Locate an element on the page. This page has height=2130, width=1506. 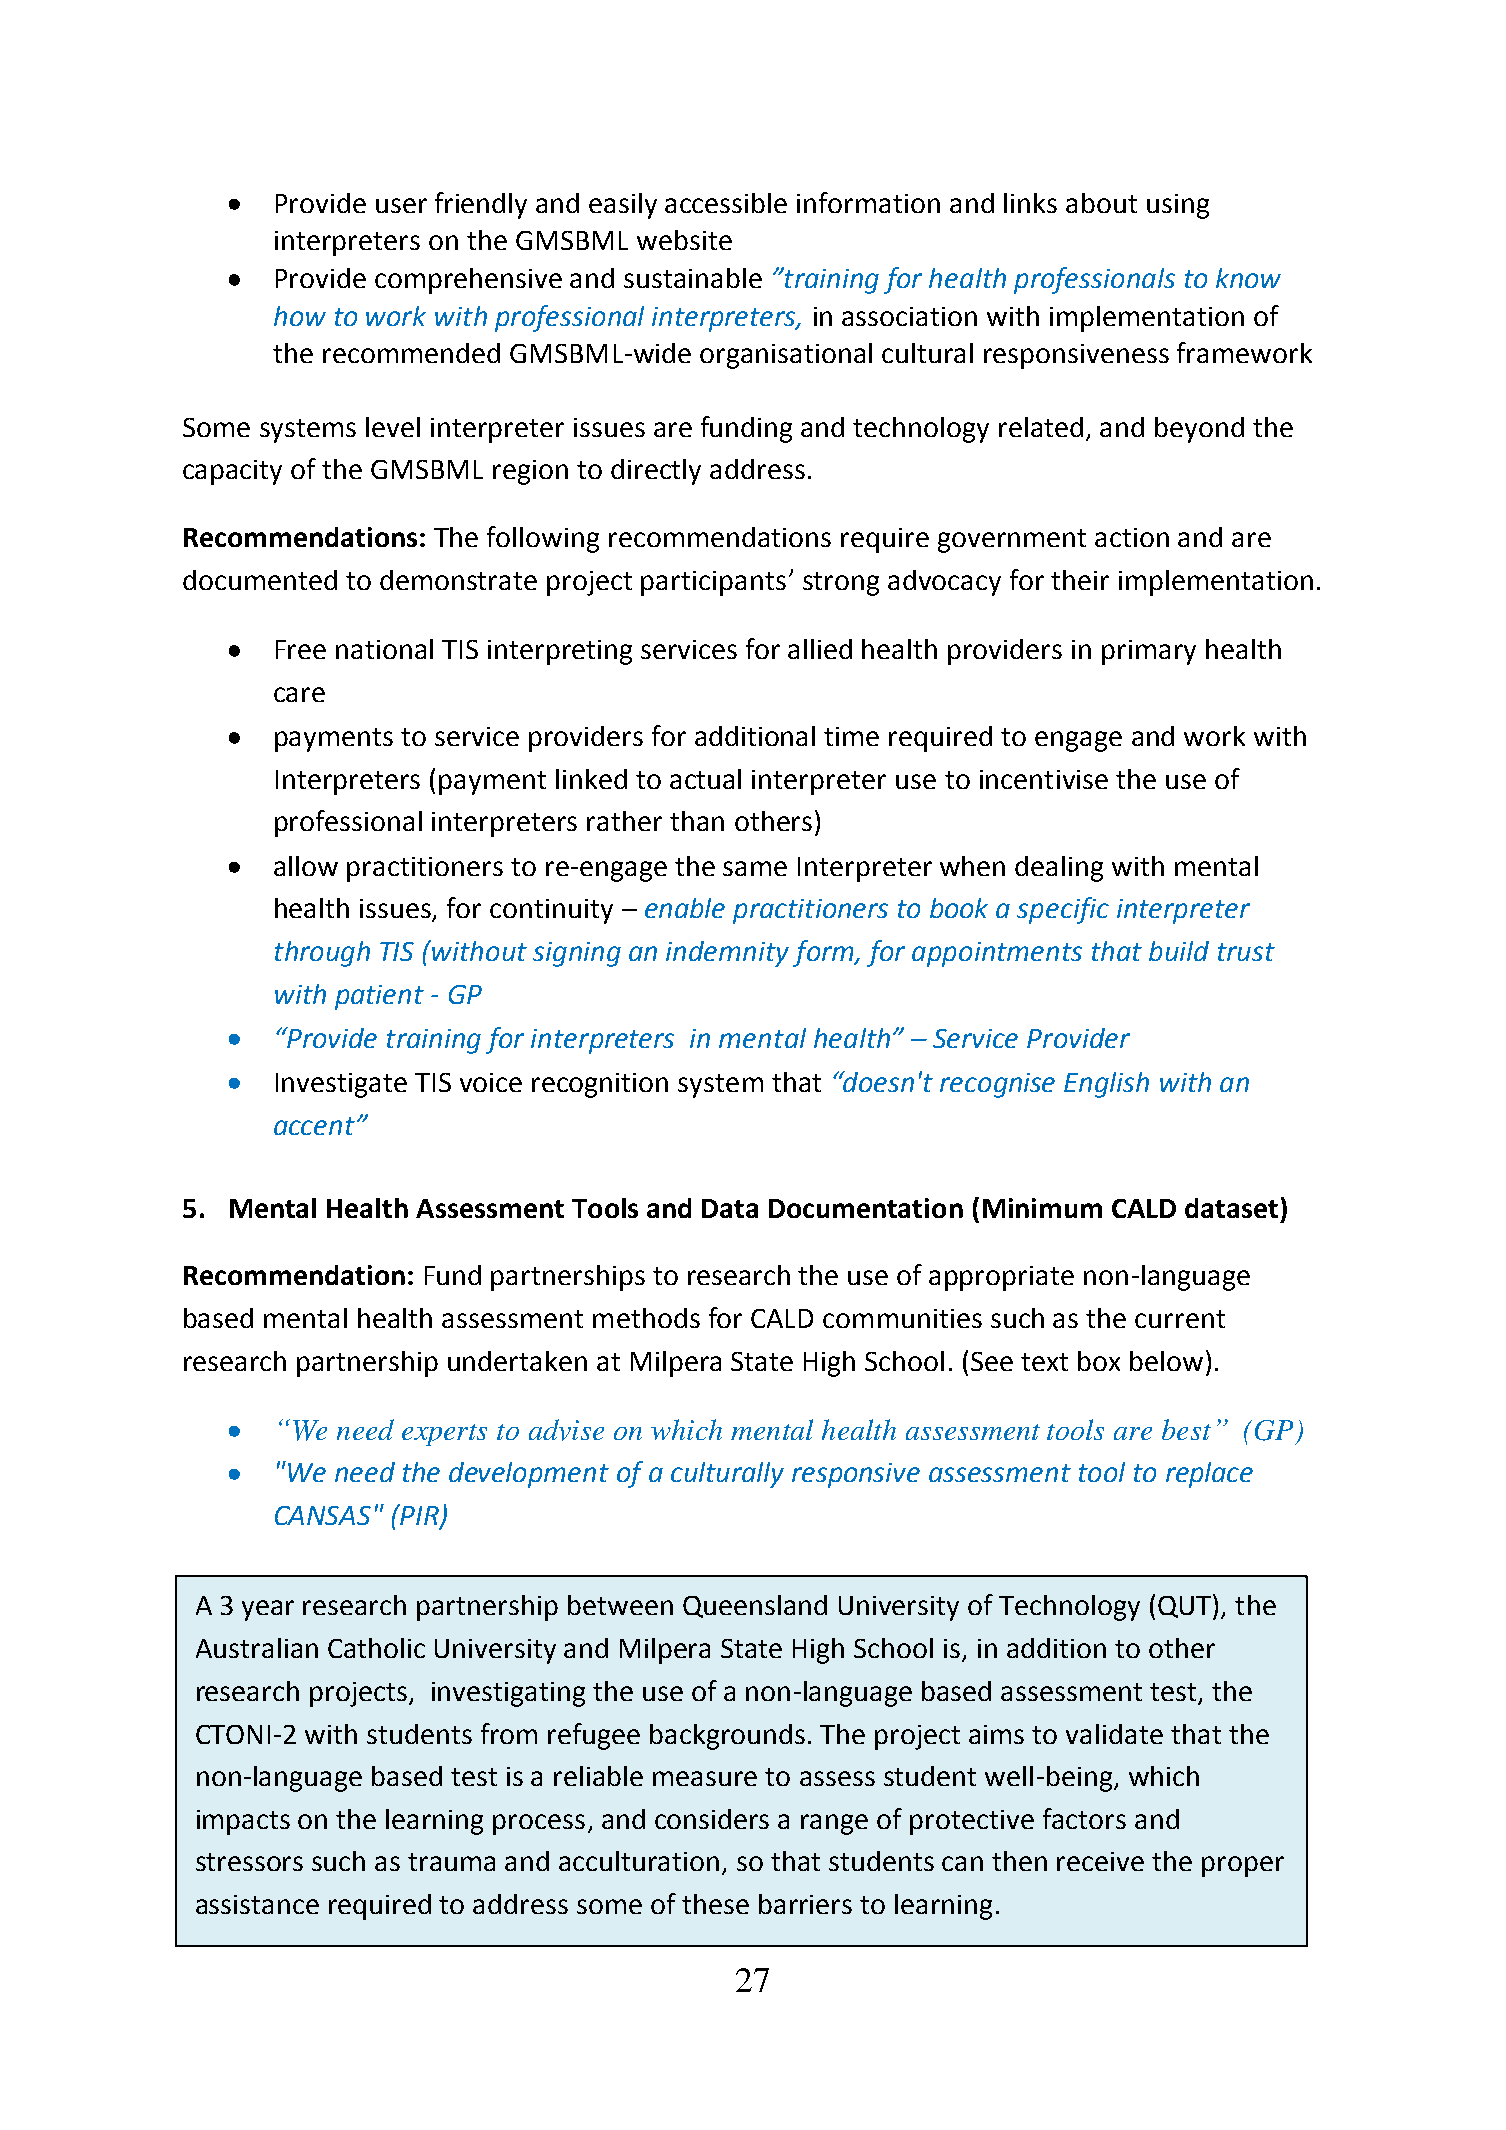
incentivise is located at coordinates (1044, 779).
